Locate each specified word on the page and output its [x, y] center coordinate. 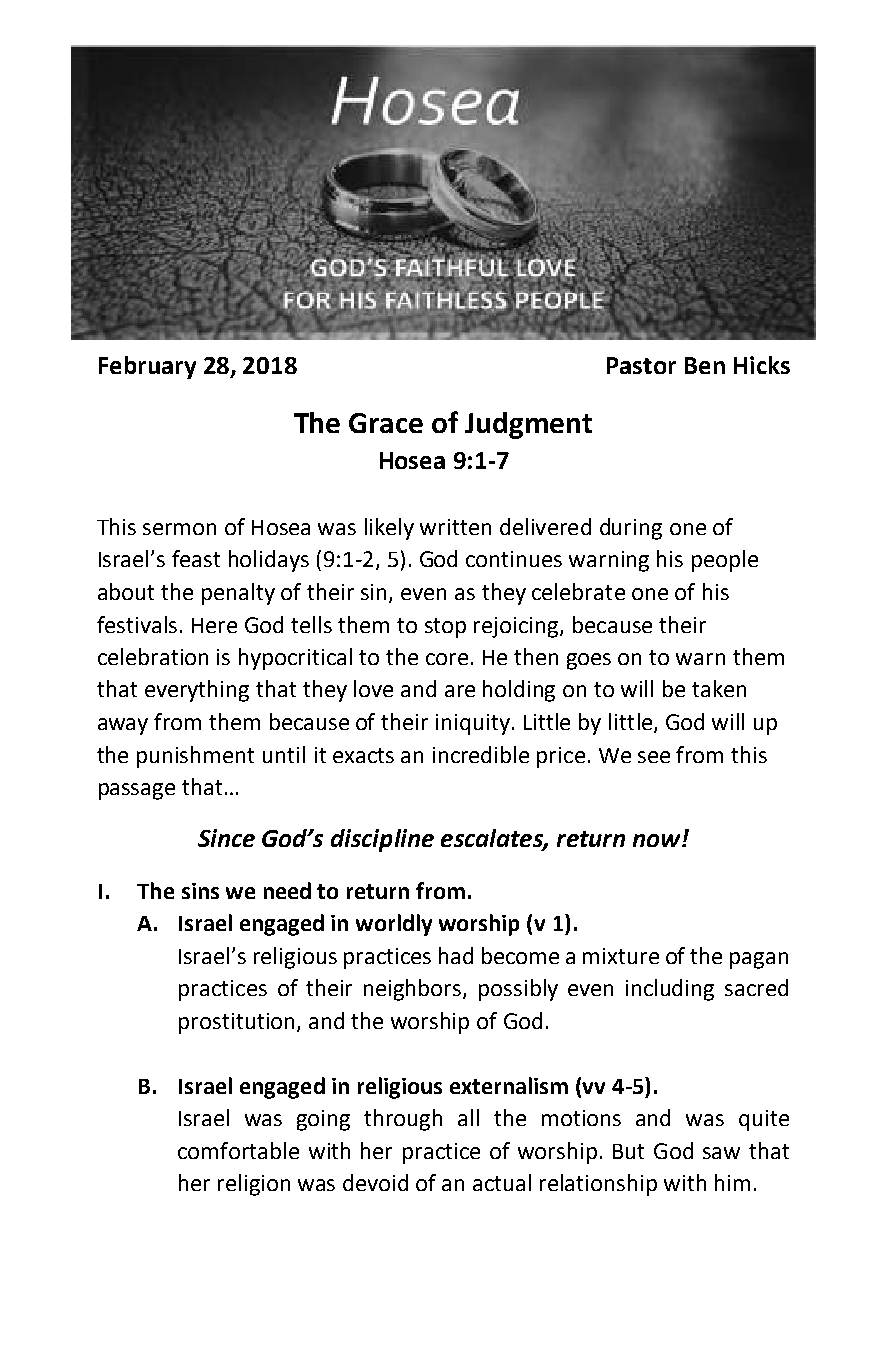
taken [719, 688]
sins [200, 891]
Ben [705, 365]
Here [214, 625]
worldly [394, 925]
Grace [386, 423]
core [447, 659]
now [658, 840]
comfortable [238, 1150]
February [147, 367]
